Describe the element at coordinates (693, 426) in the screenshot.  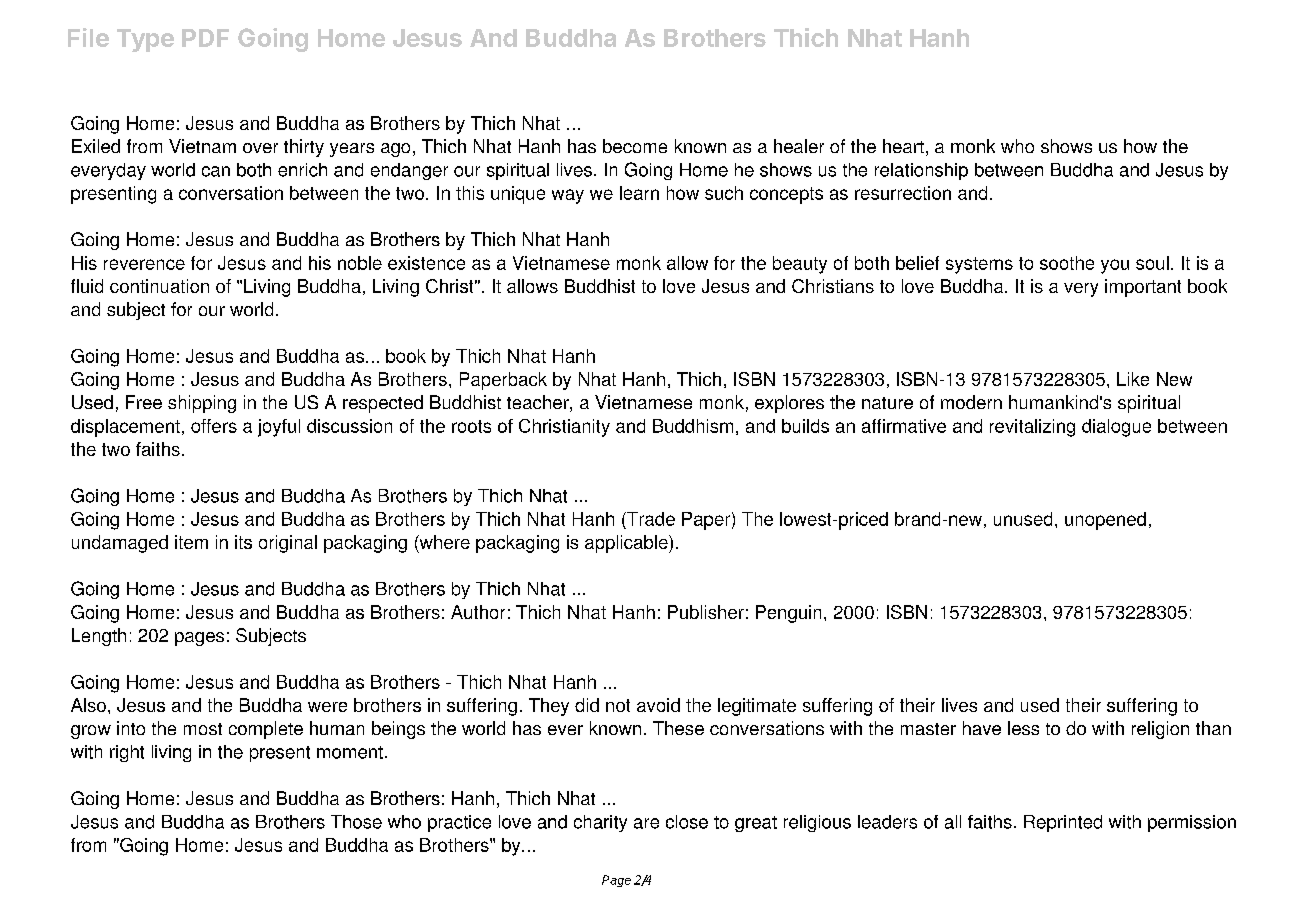
I see `Buddhism` at that location.
